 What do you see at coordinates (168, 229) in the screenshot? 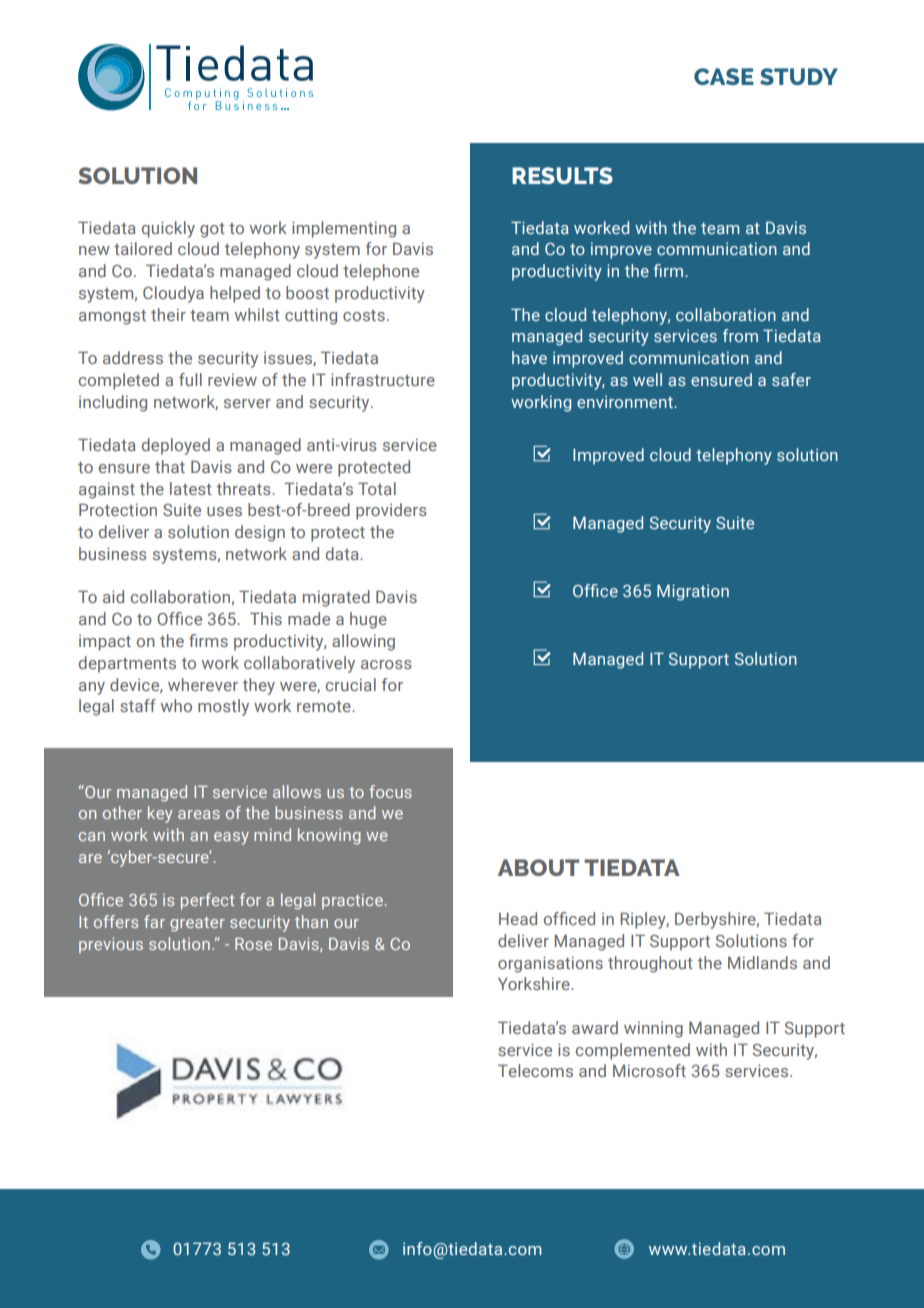
I see `quickly` at bounding box center [168, 229].
